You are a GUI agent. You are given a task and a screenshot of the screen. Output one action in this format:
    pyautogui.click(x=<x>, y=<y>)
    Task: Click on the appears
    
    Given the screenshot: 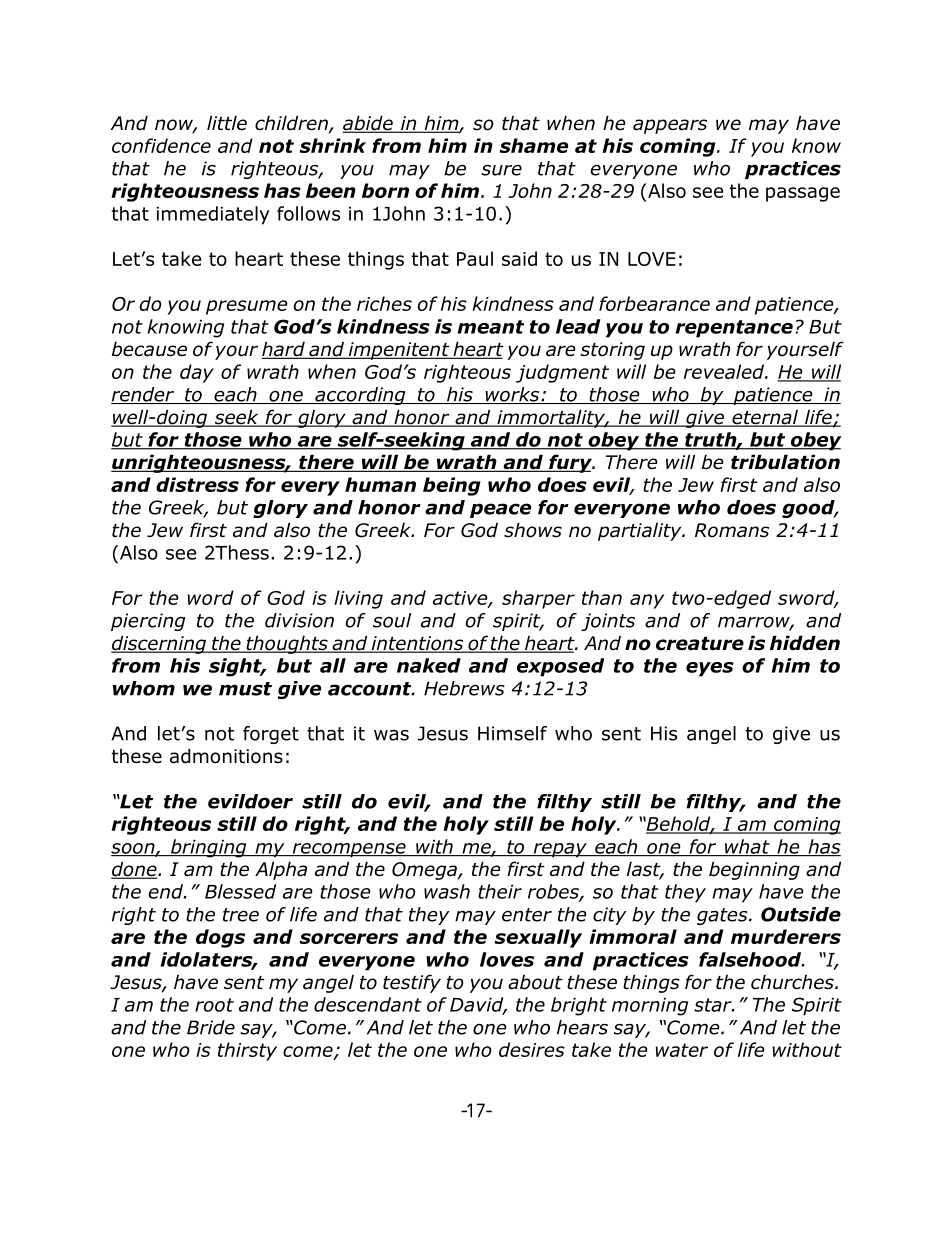 What is the action you would take?
    pyautogui.click(x=670, y=126)
